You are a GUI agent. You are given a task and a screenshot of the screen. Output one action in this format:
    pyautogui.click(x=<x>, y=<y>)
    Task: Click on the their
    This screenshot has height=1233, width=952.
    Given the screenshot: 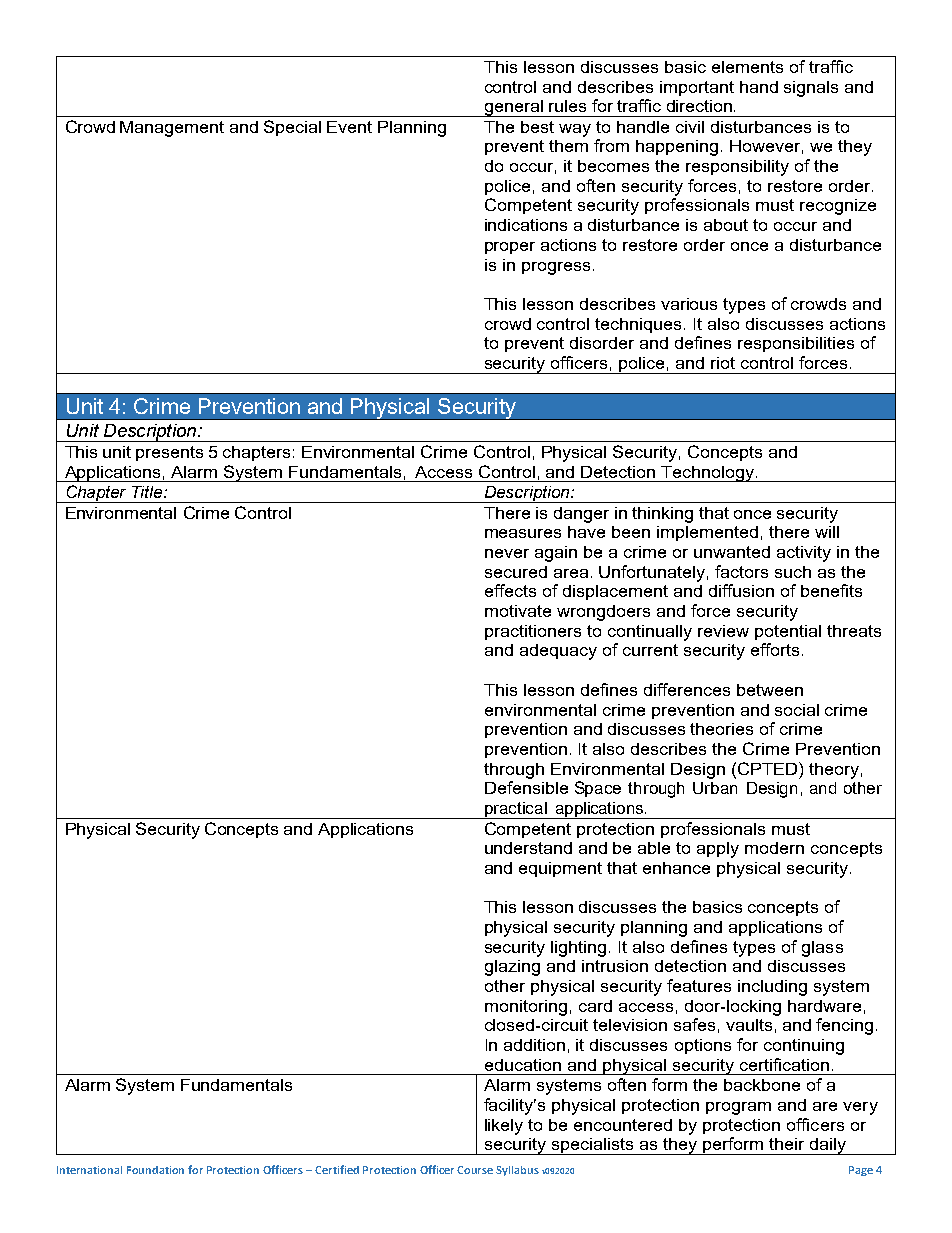 What is the action you would take?
    pyautogui.click(x=786, y=1144)
